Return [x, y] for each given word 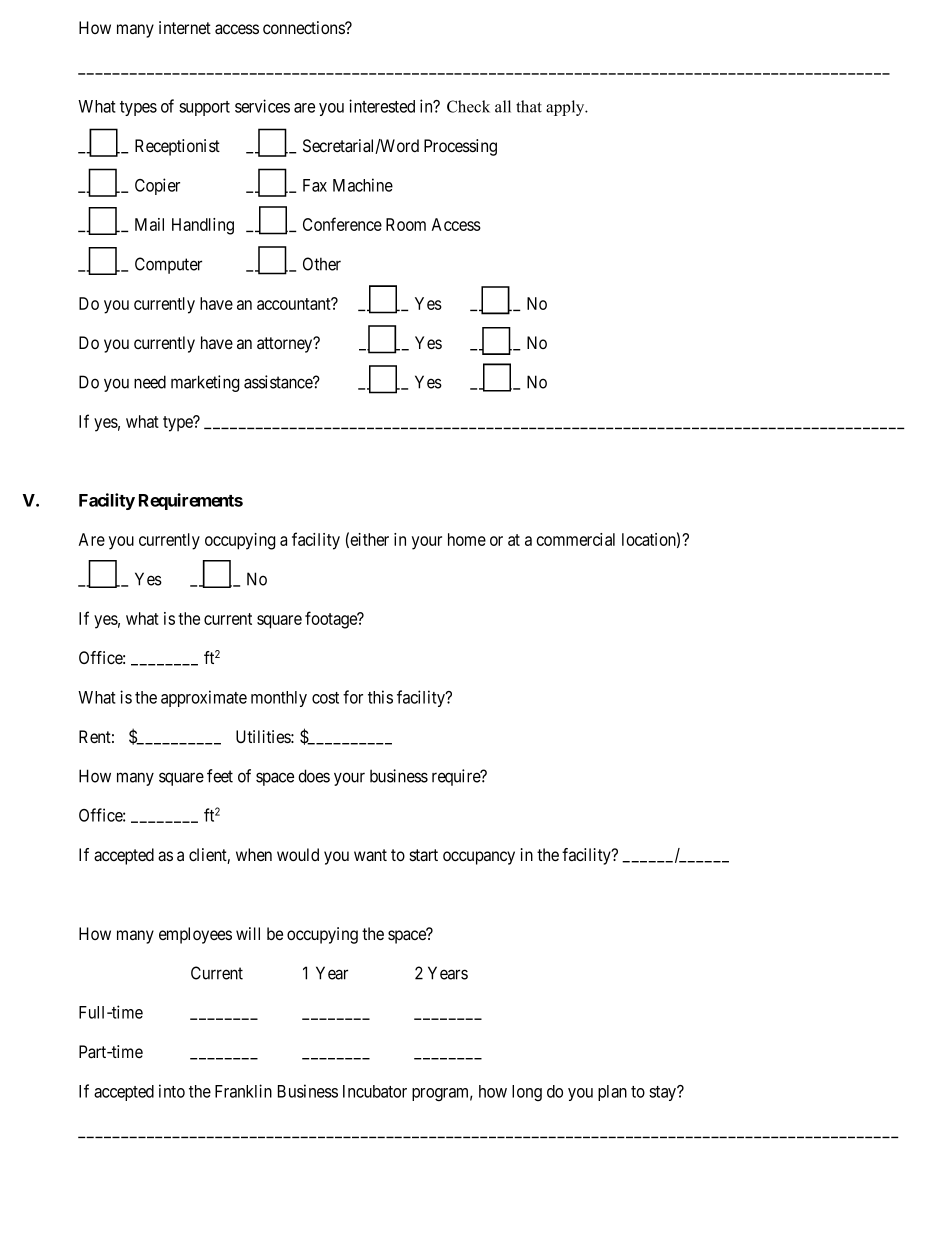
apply [566, 108]
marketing [205, 383]
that [529, 106]
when [254, 854]
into [172, 1091]
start [423, 855]
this [380, 697]
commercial [575, 539]
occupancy [479, 858]
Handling [203, 226]
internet [185, 27]
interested [382, 106]
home [467, 539]
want [370, 855]
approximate [204, 698]
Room [406, 224]
